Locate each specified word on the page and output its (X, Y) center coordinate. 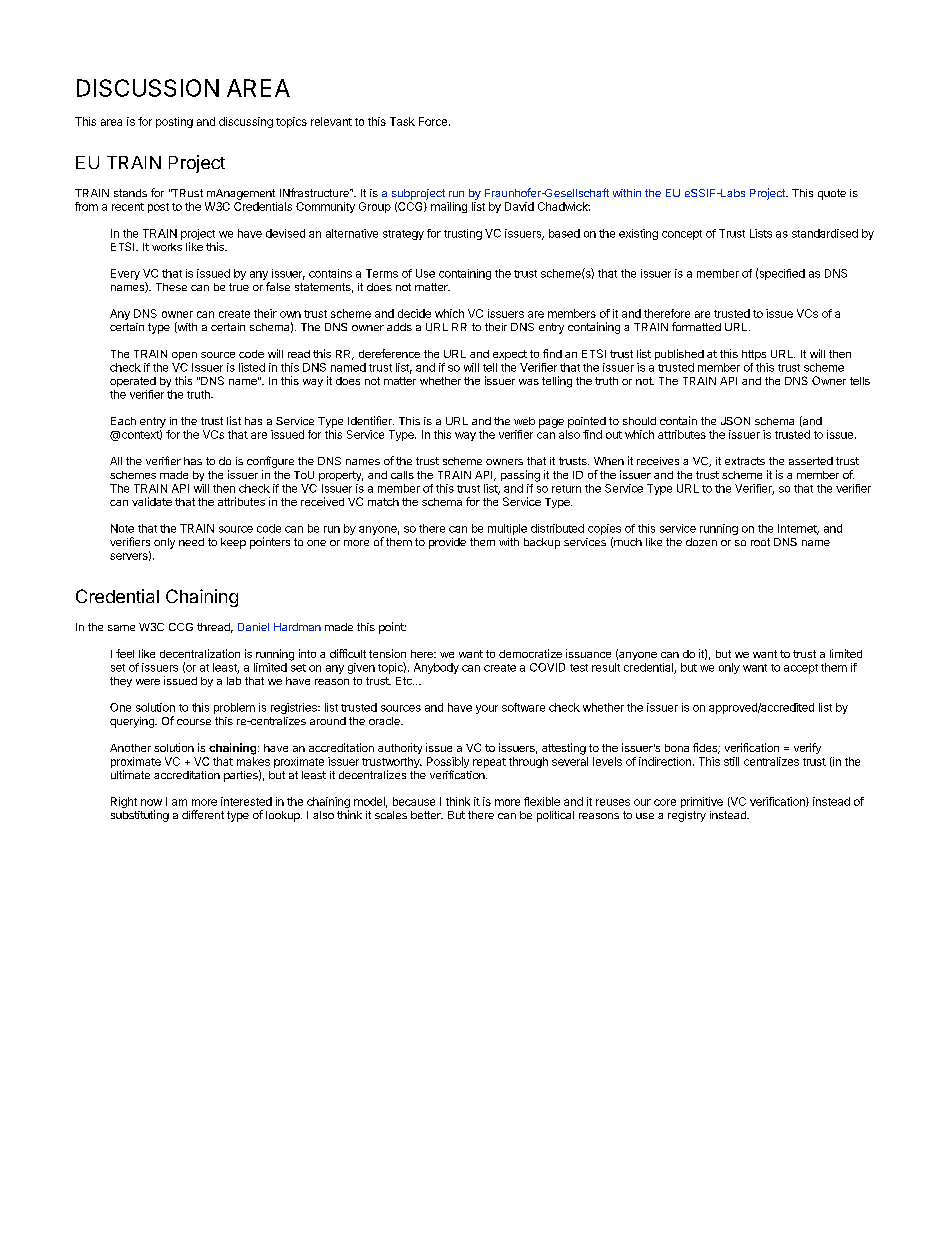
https (754, 355)
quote (832, 194)
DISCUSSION (148, 88)
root (760, 542)
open (184, 356)
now (151, 802)
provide (447, 543)
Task (402, 121)
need (191, 542)
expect (510, 355)
